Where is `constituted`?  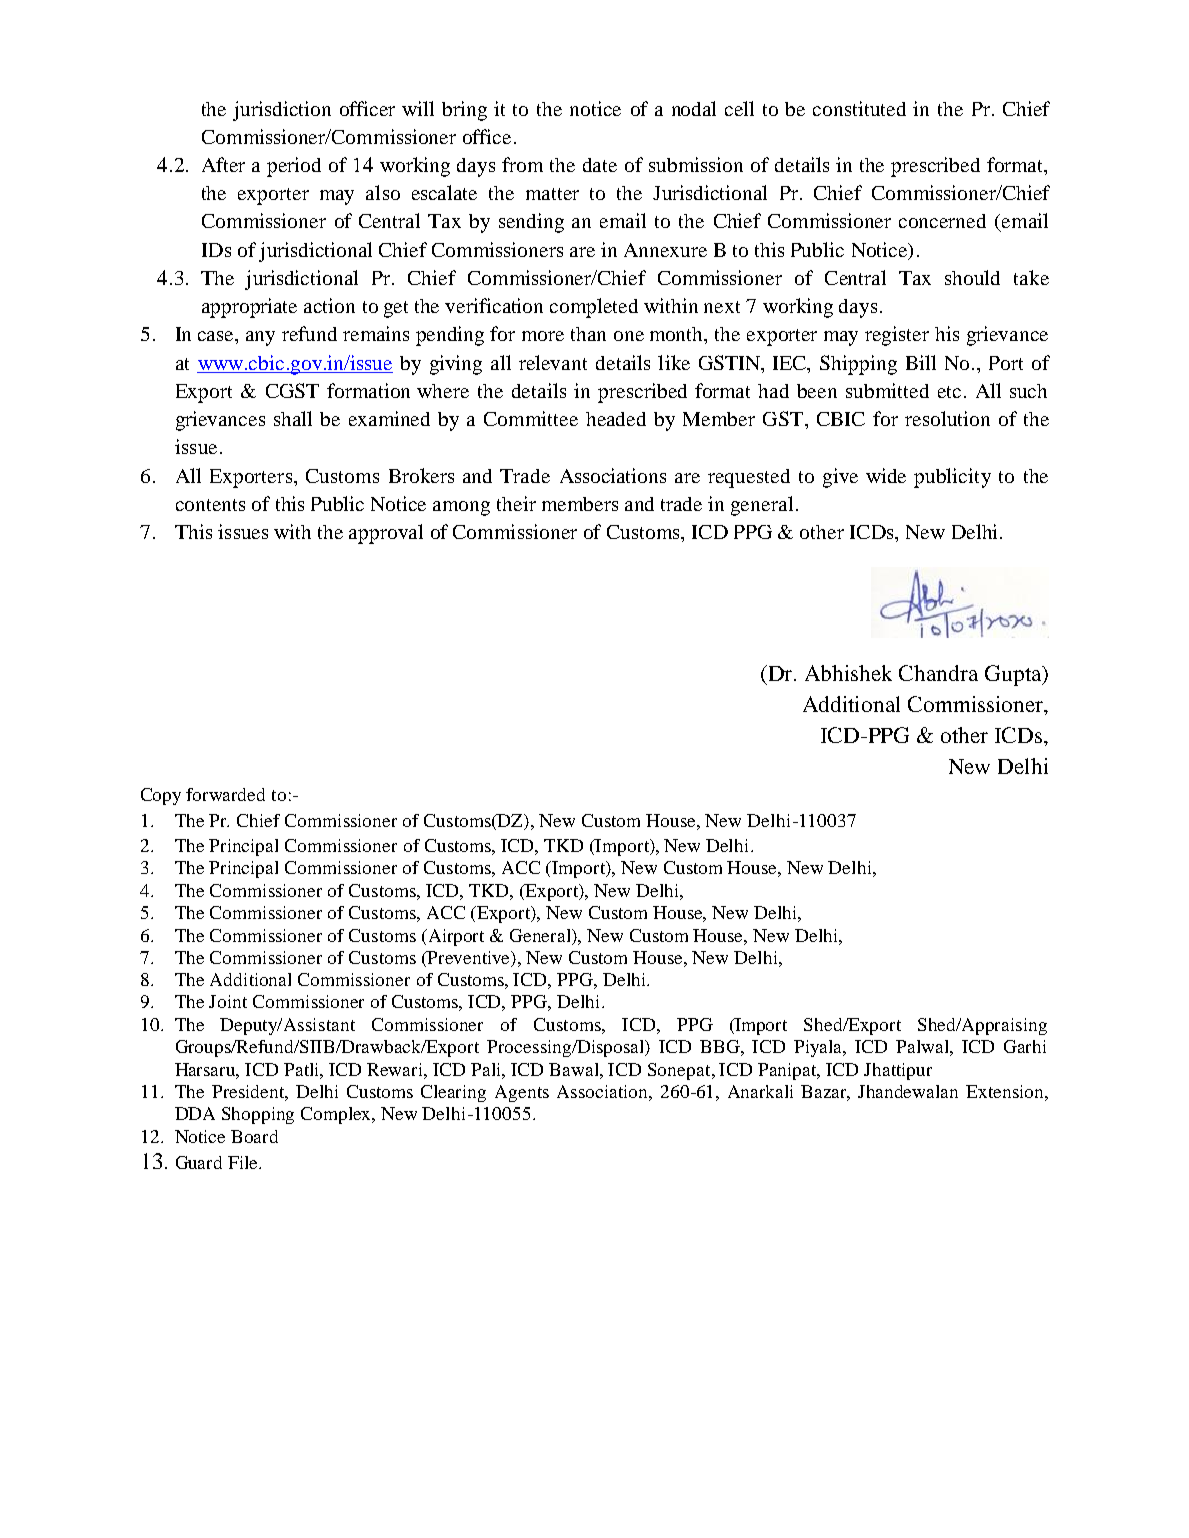
constituted is located at coordinates (859, 108).
